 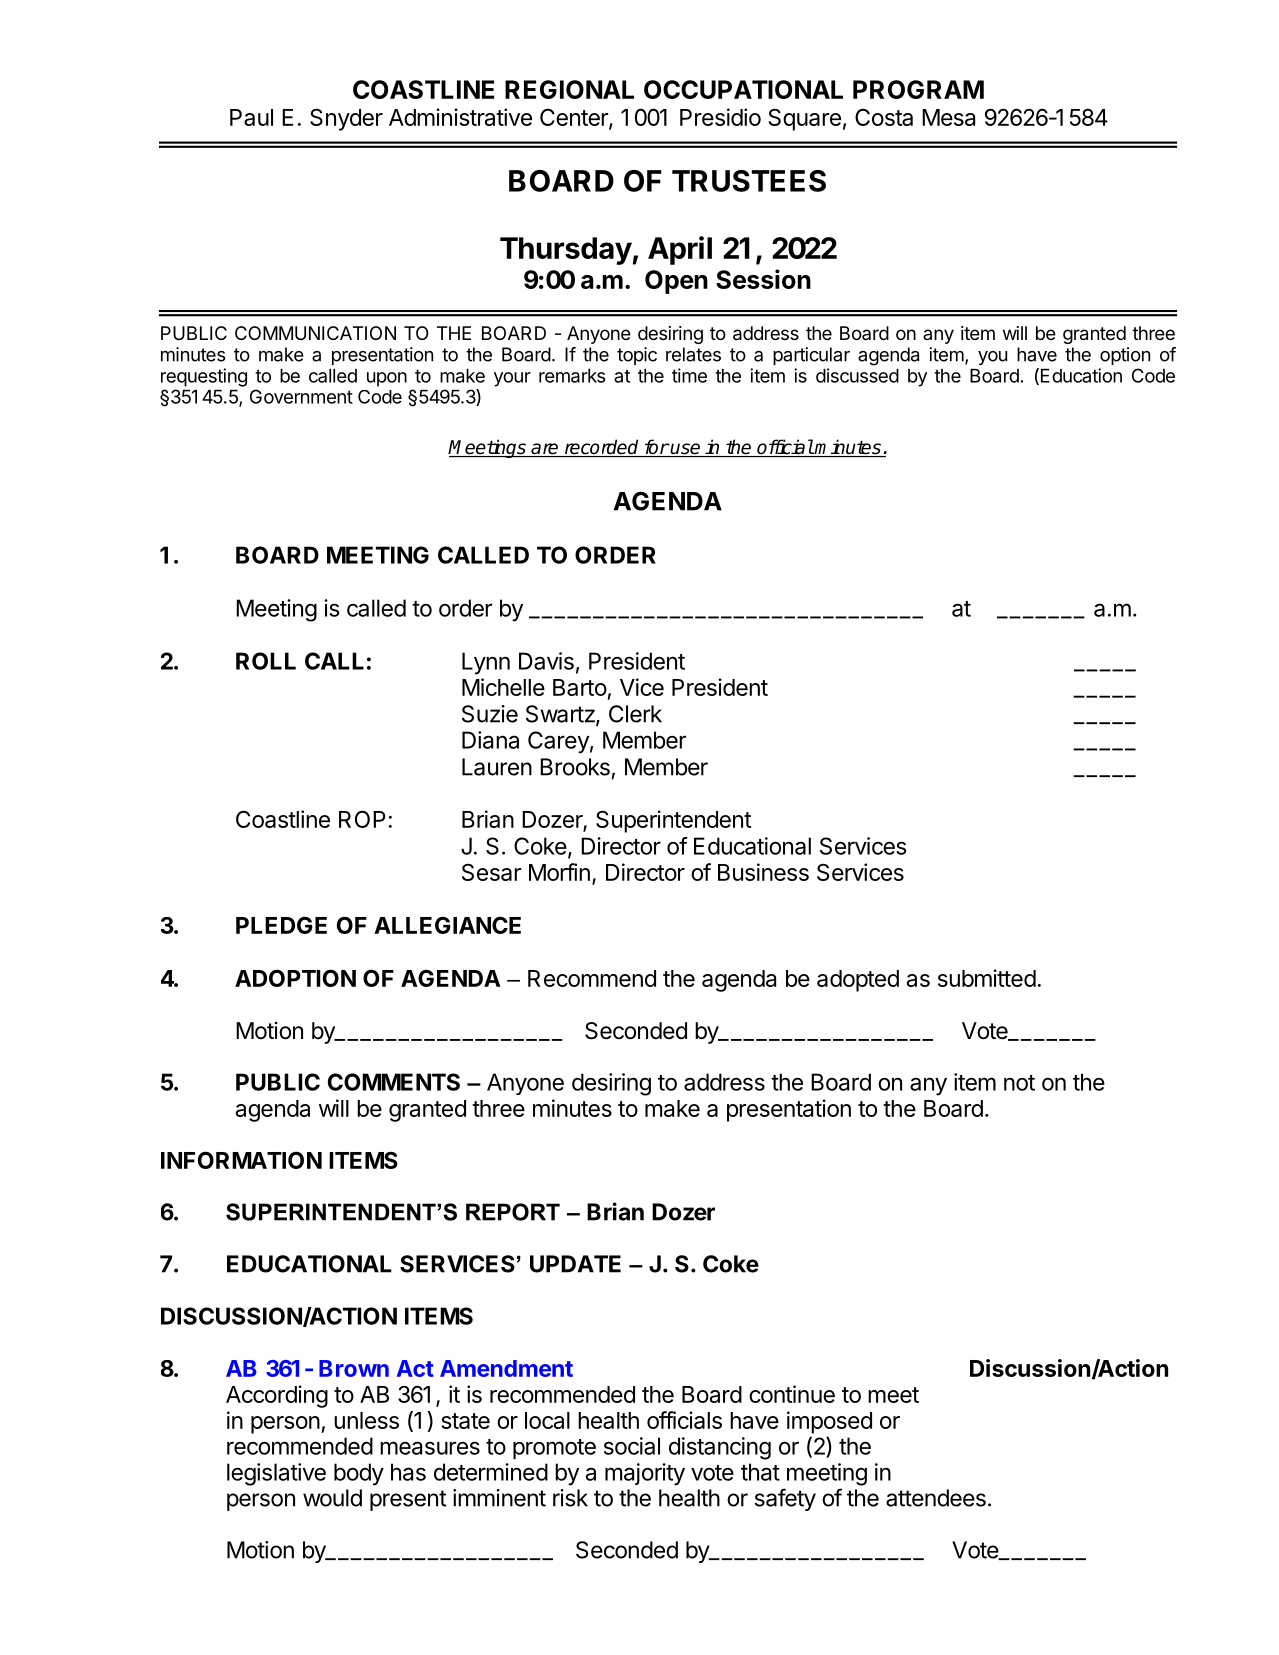 What do you see at coordinates (281, 925) in the document?
I see `PLEDGE` at bounding box center [281, 925].
